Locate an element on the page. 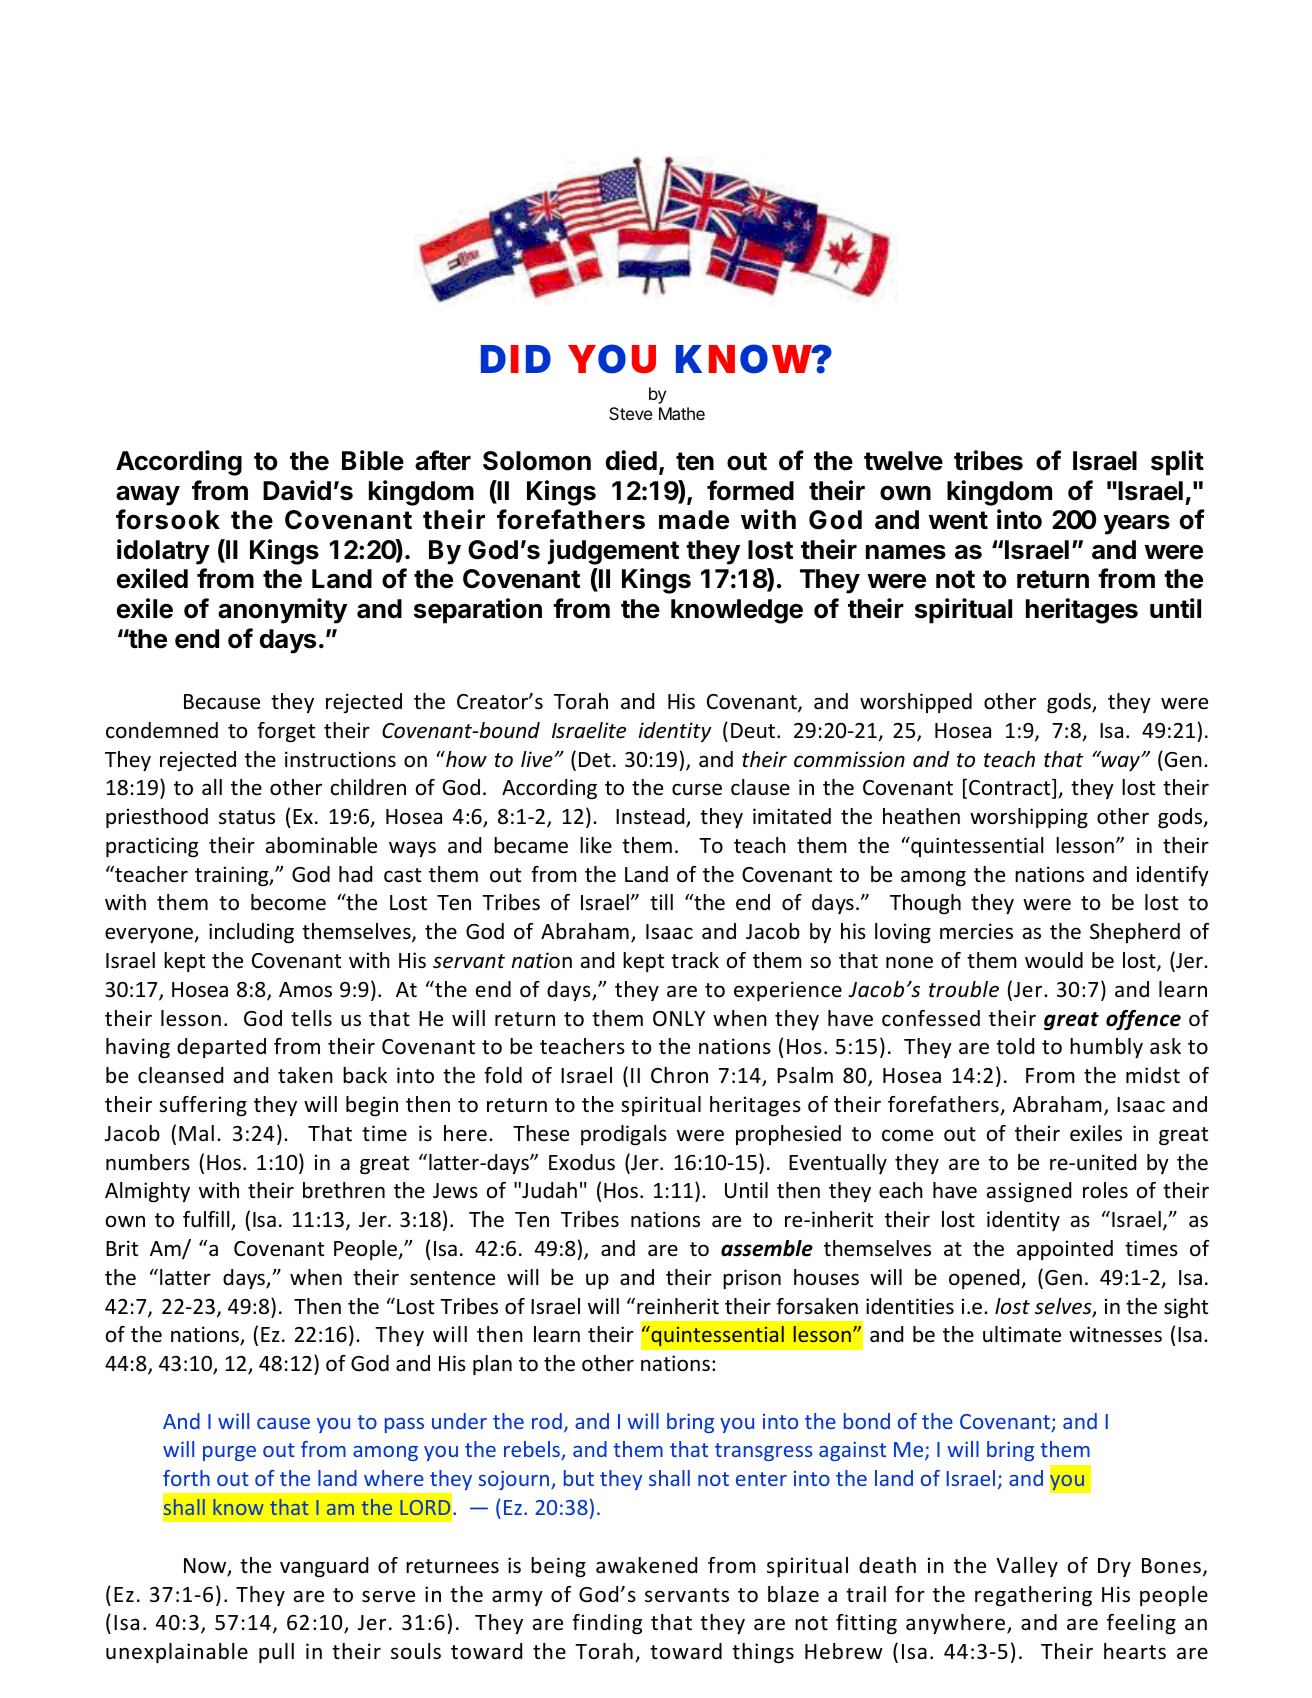 The width and height of the image is (1312, 1698). ONLY is located at coordinates (679, 1019).
